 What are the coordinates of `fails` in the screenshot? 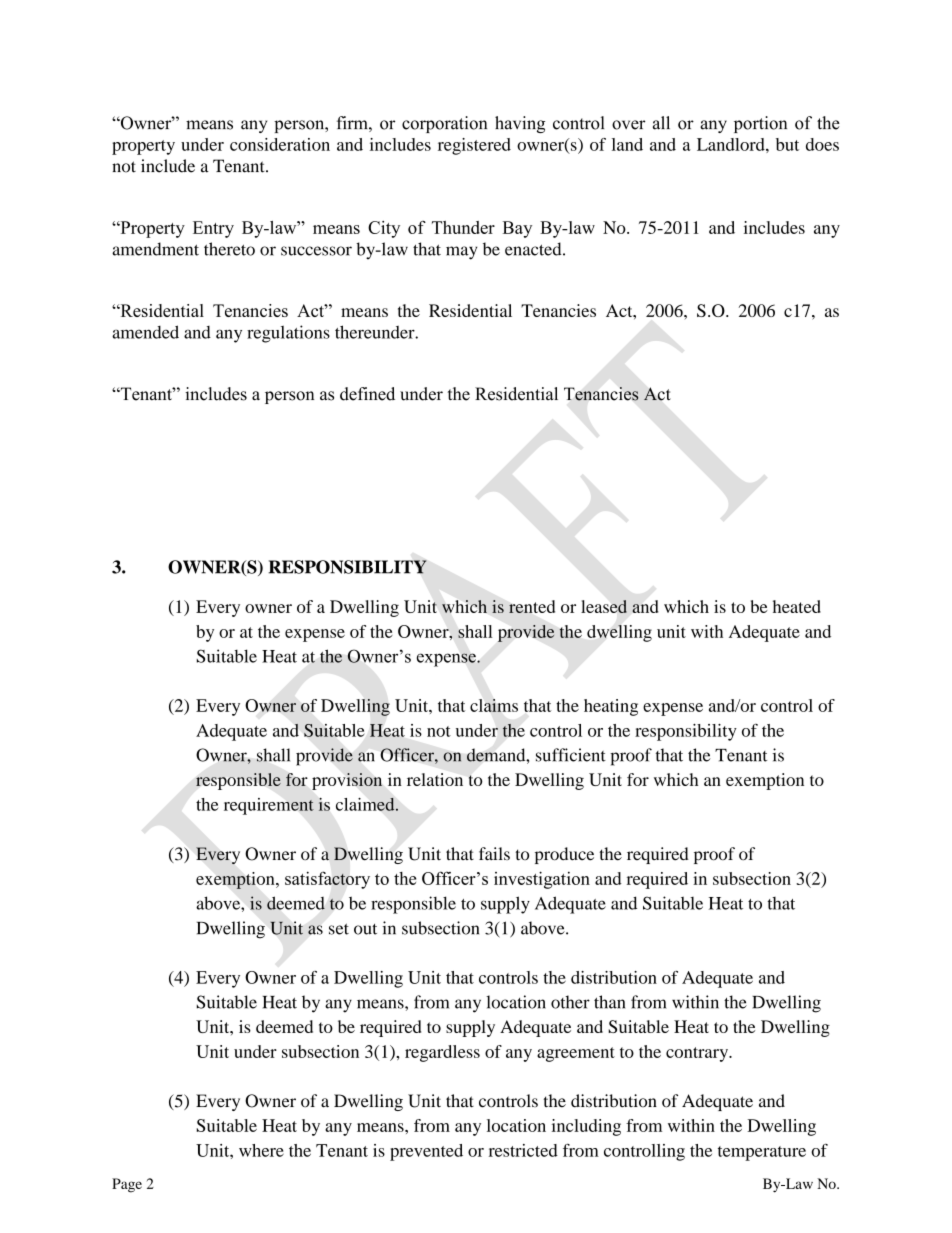 It's located at (494, 854).
